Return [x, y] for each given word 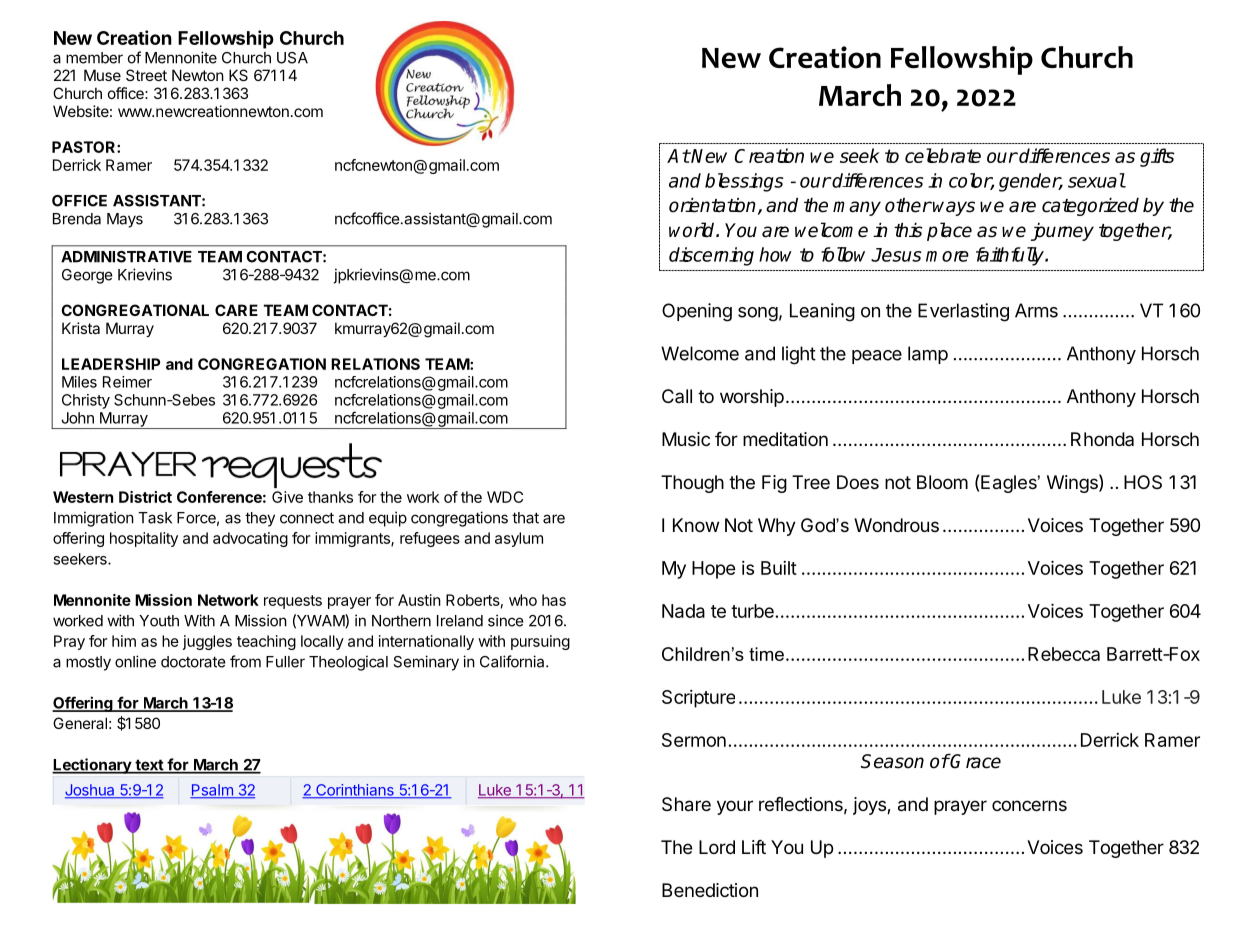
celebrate [943, 155]
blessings [744, 182]
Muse [102, 75]
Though [692, 484]
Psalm [212, 791]
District [145, 497]
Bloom [942, 482]
